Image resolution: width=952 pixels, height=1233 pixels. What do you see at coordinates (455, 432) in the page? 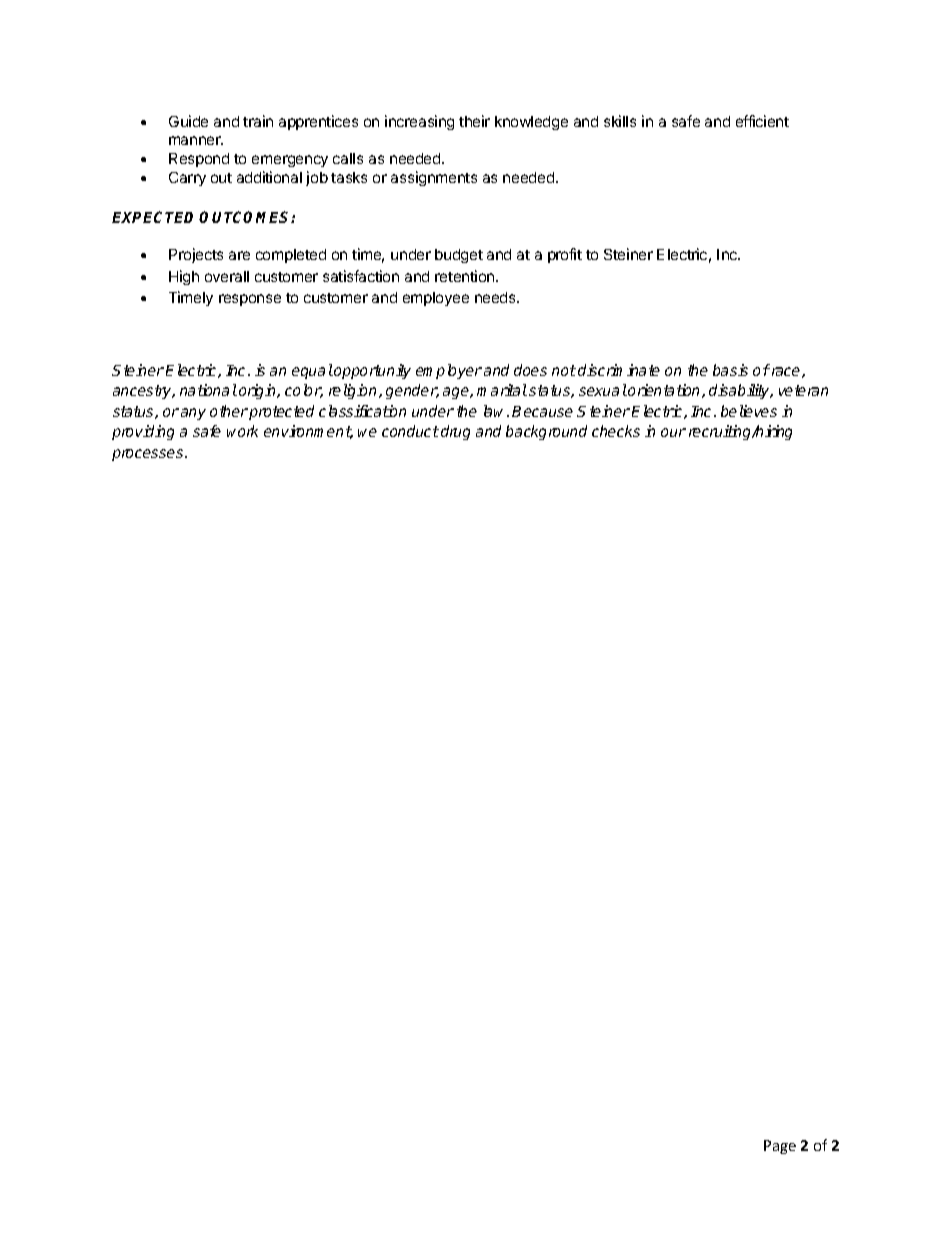
I see `drug` at bounding box center [455, 432].
